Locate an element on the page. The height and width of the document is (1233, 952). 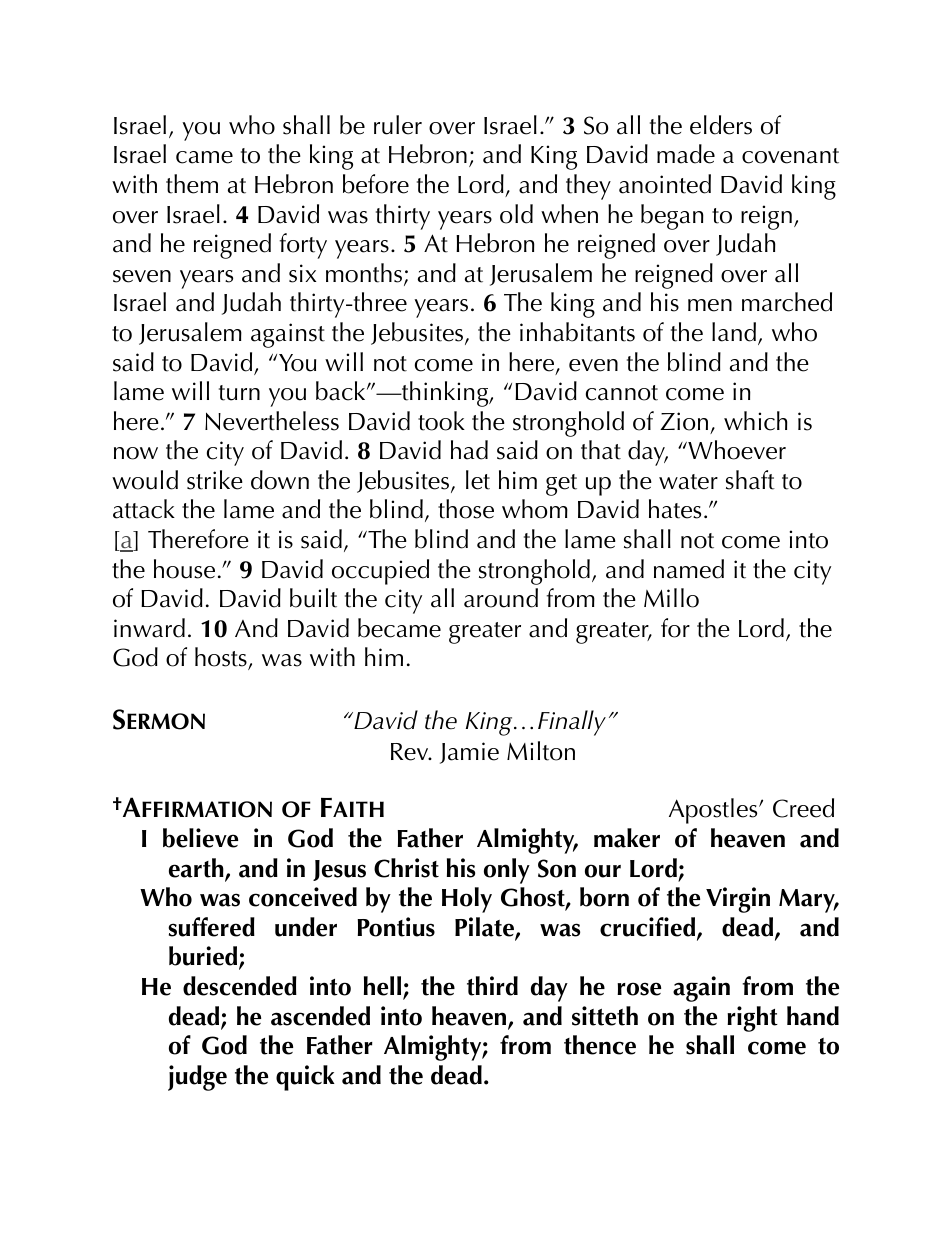
them is located at coordinates (192, 184).
